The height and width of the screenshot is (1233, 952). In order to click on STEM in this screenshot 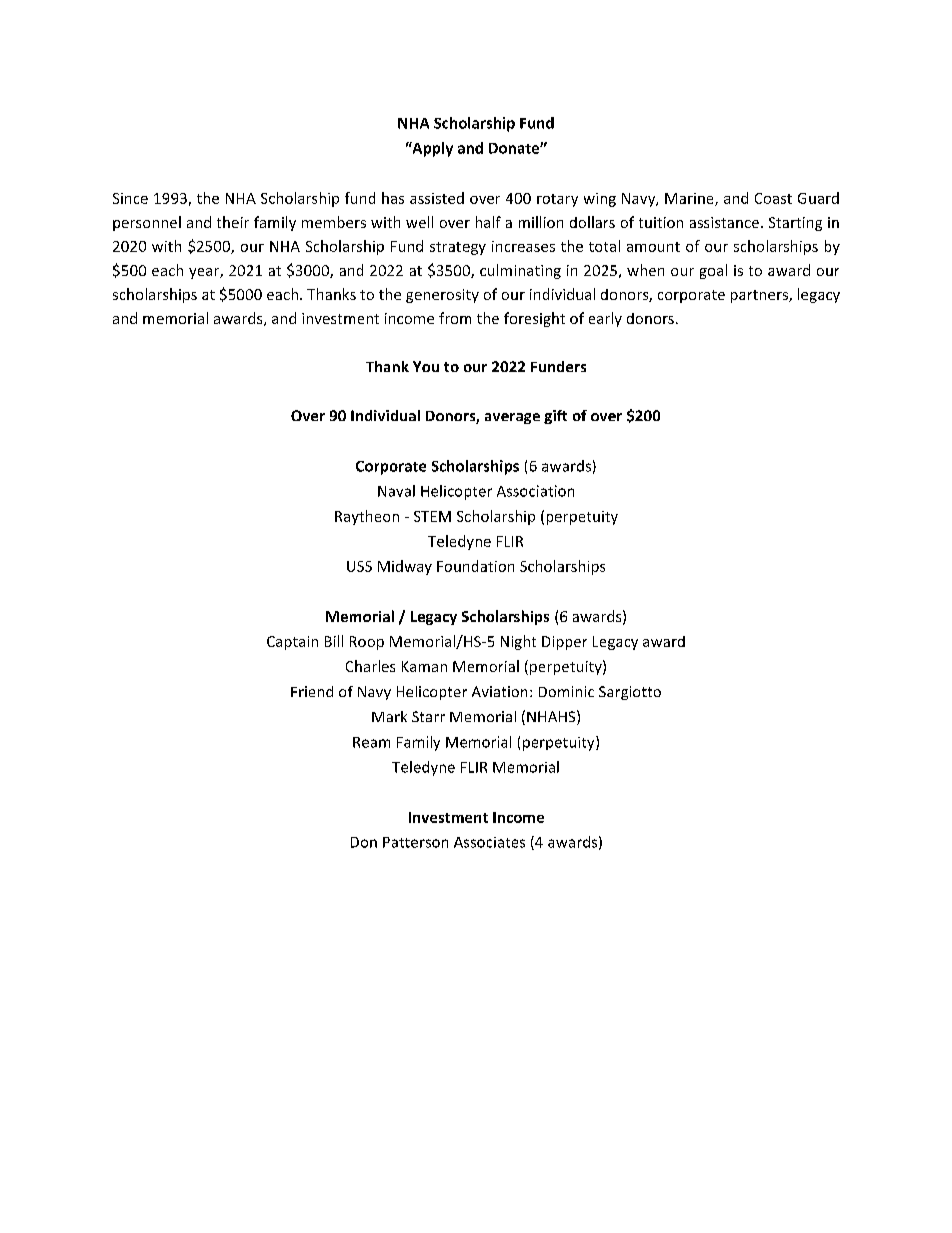, I will do `click(432, 516)`.
